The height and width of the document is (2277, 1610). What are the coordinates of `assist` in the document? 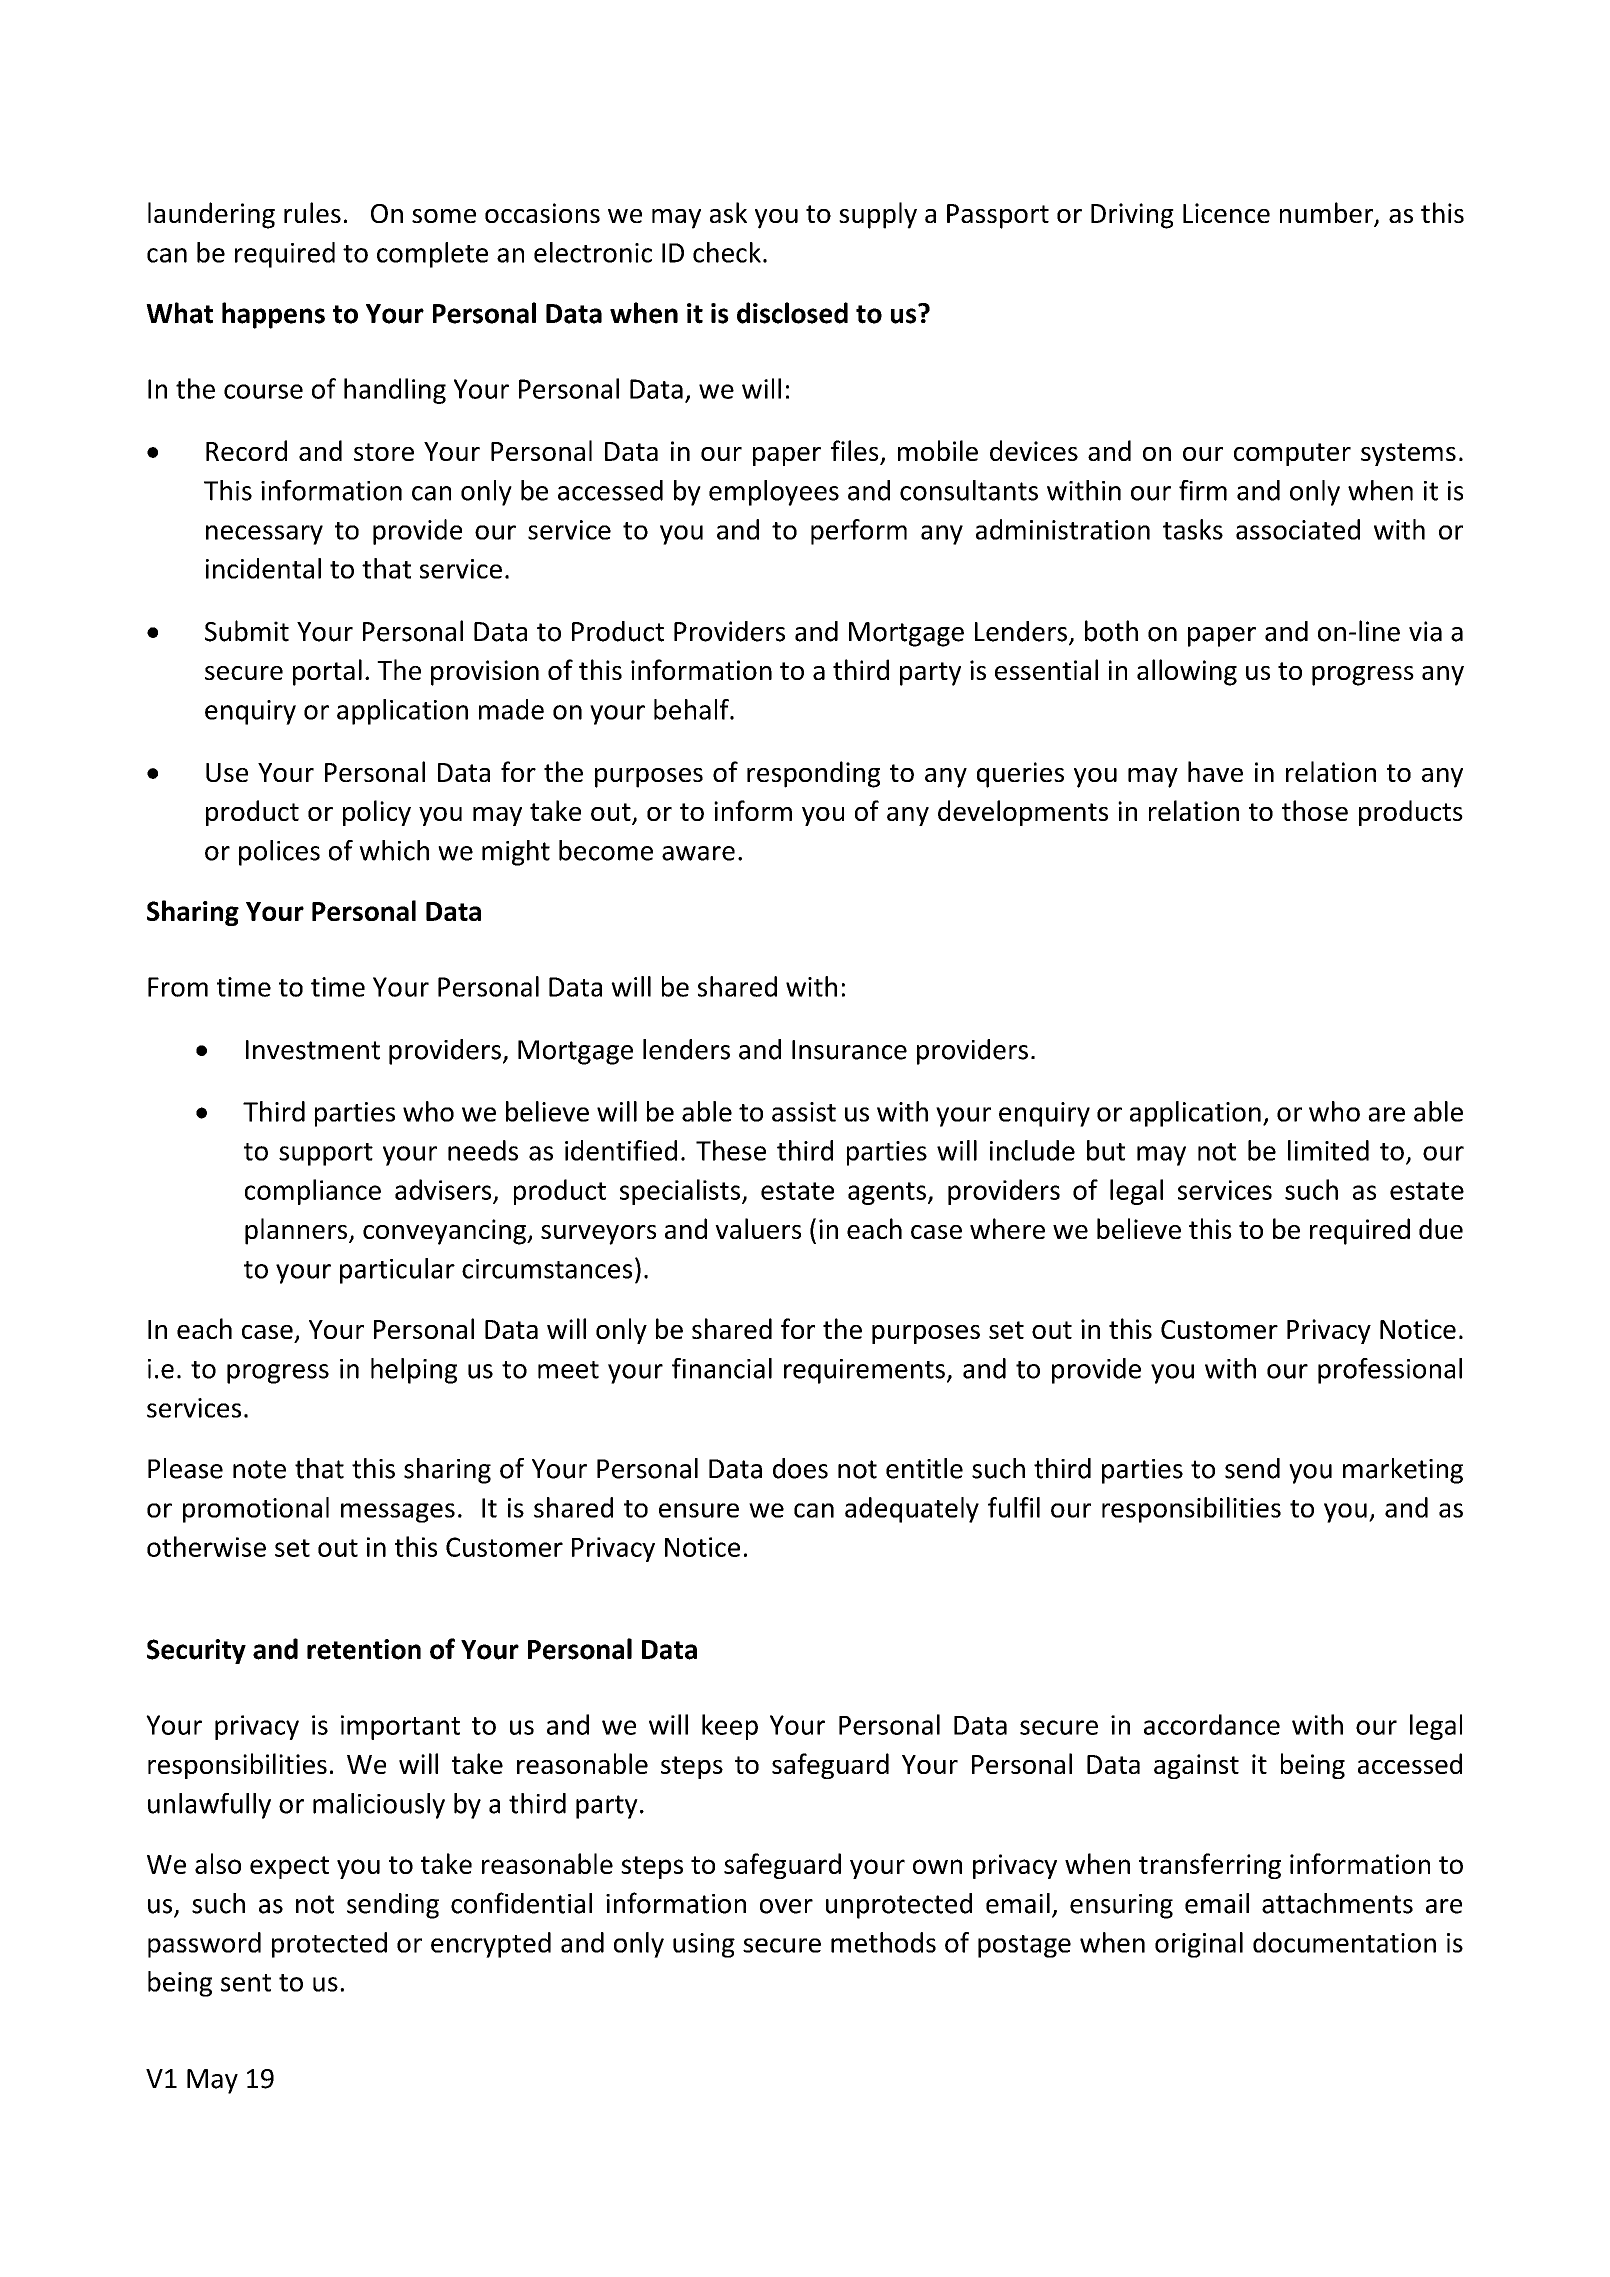 It's located at (804, 1112).
